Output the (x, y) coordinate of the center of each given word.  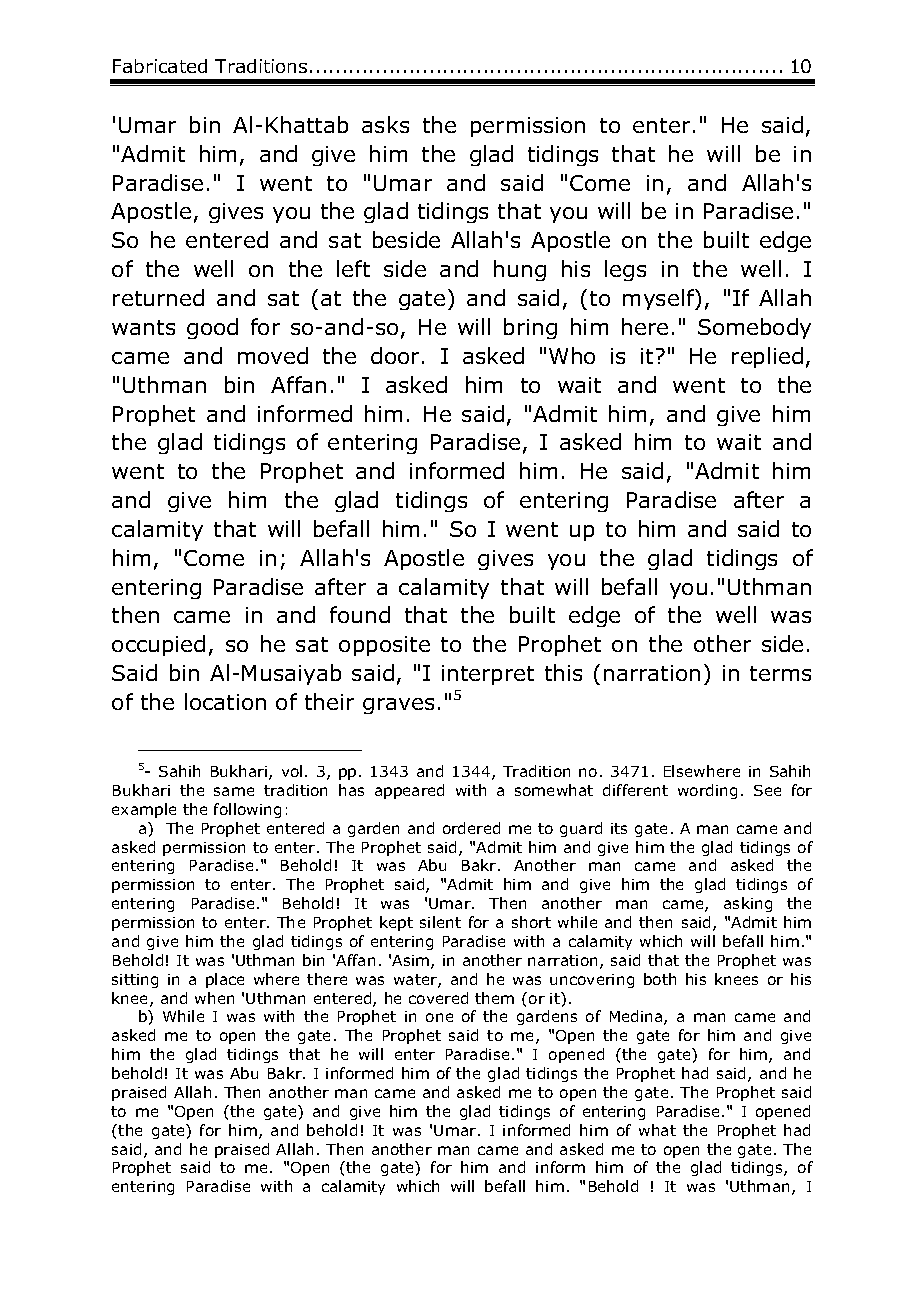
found (360, 614)
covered (438, 998)
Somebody (754, 328)
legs (625, 270)
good (212, 328)
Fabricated (160, 66)
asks (385, 124)
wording (707, 791)
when (214, 998)
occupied (158, 645)
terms (780, 673)
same (234, 791)
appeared (409, 791)
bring (530, 328)
